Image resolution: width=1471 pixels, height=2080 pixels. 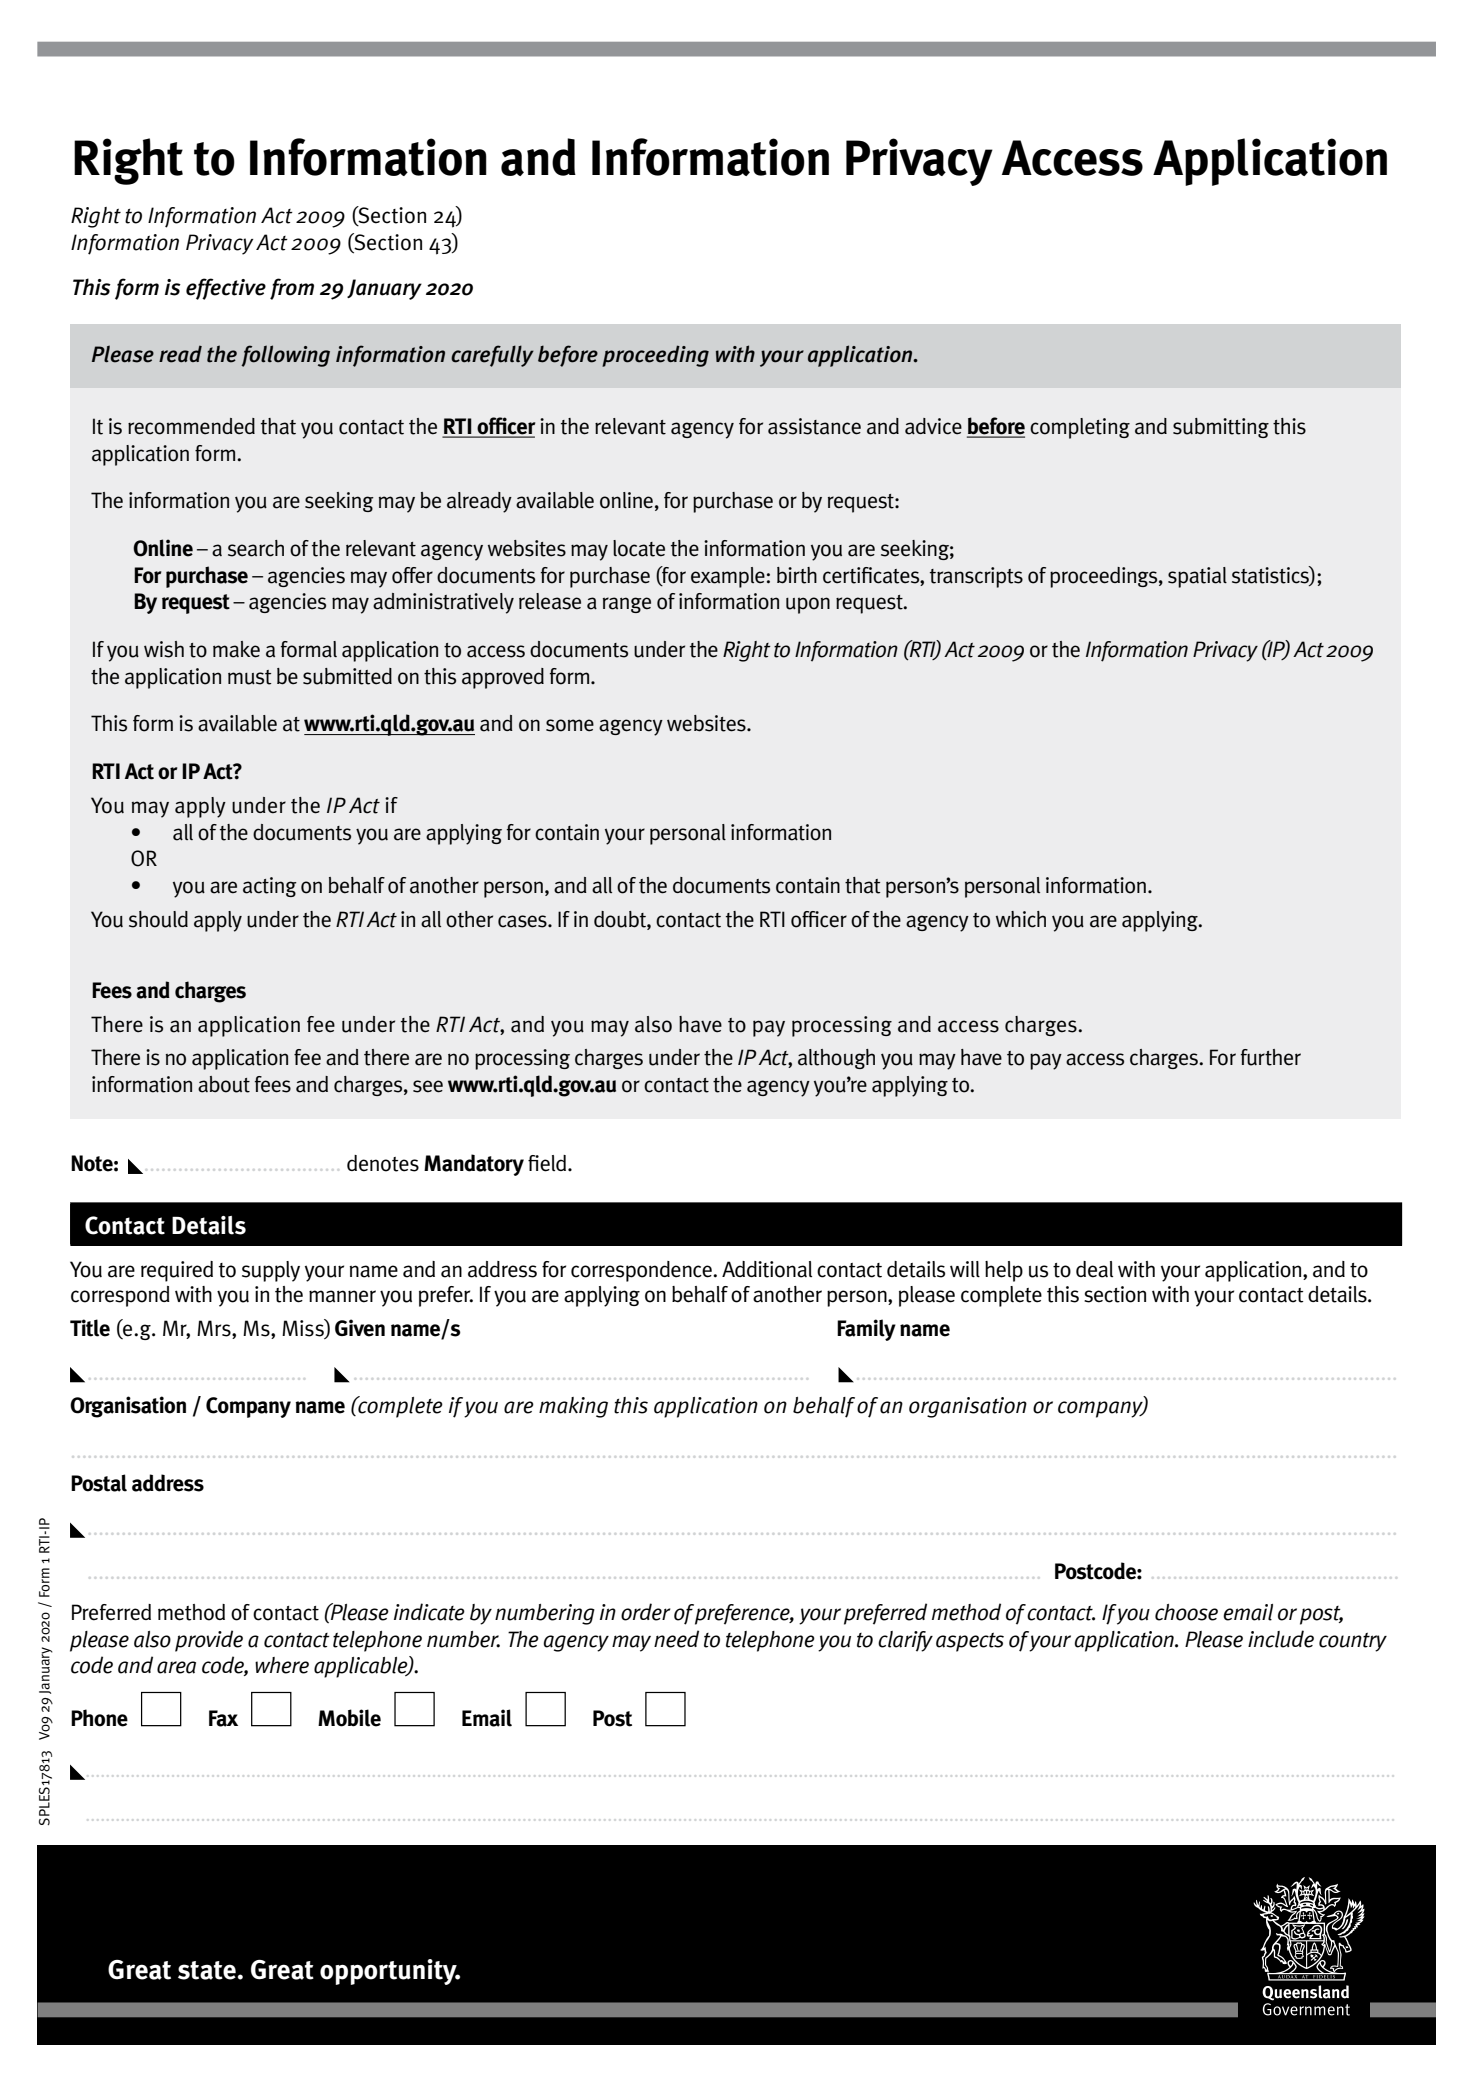 I want to click on include, so click(x=1281, y=1639).
